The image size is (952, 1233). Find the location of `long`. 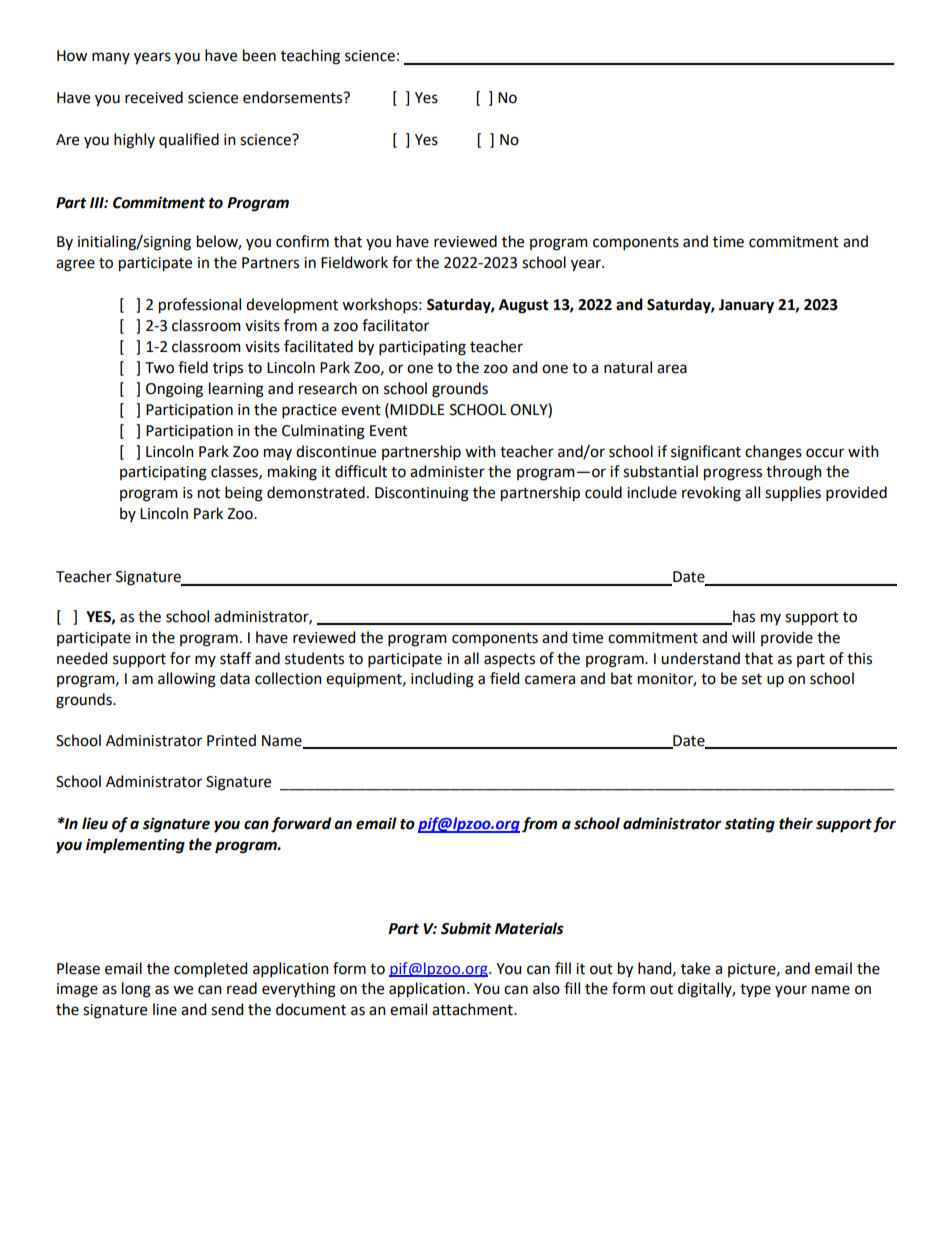

long is located at coordinates (136, 990).
